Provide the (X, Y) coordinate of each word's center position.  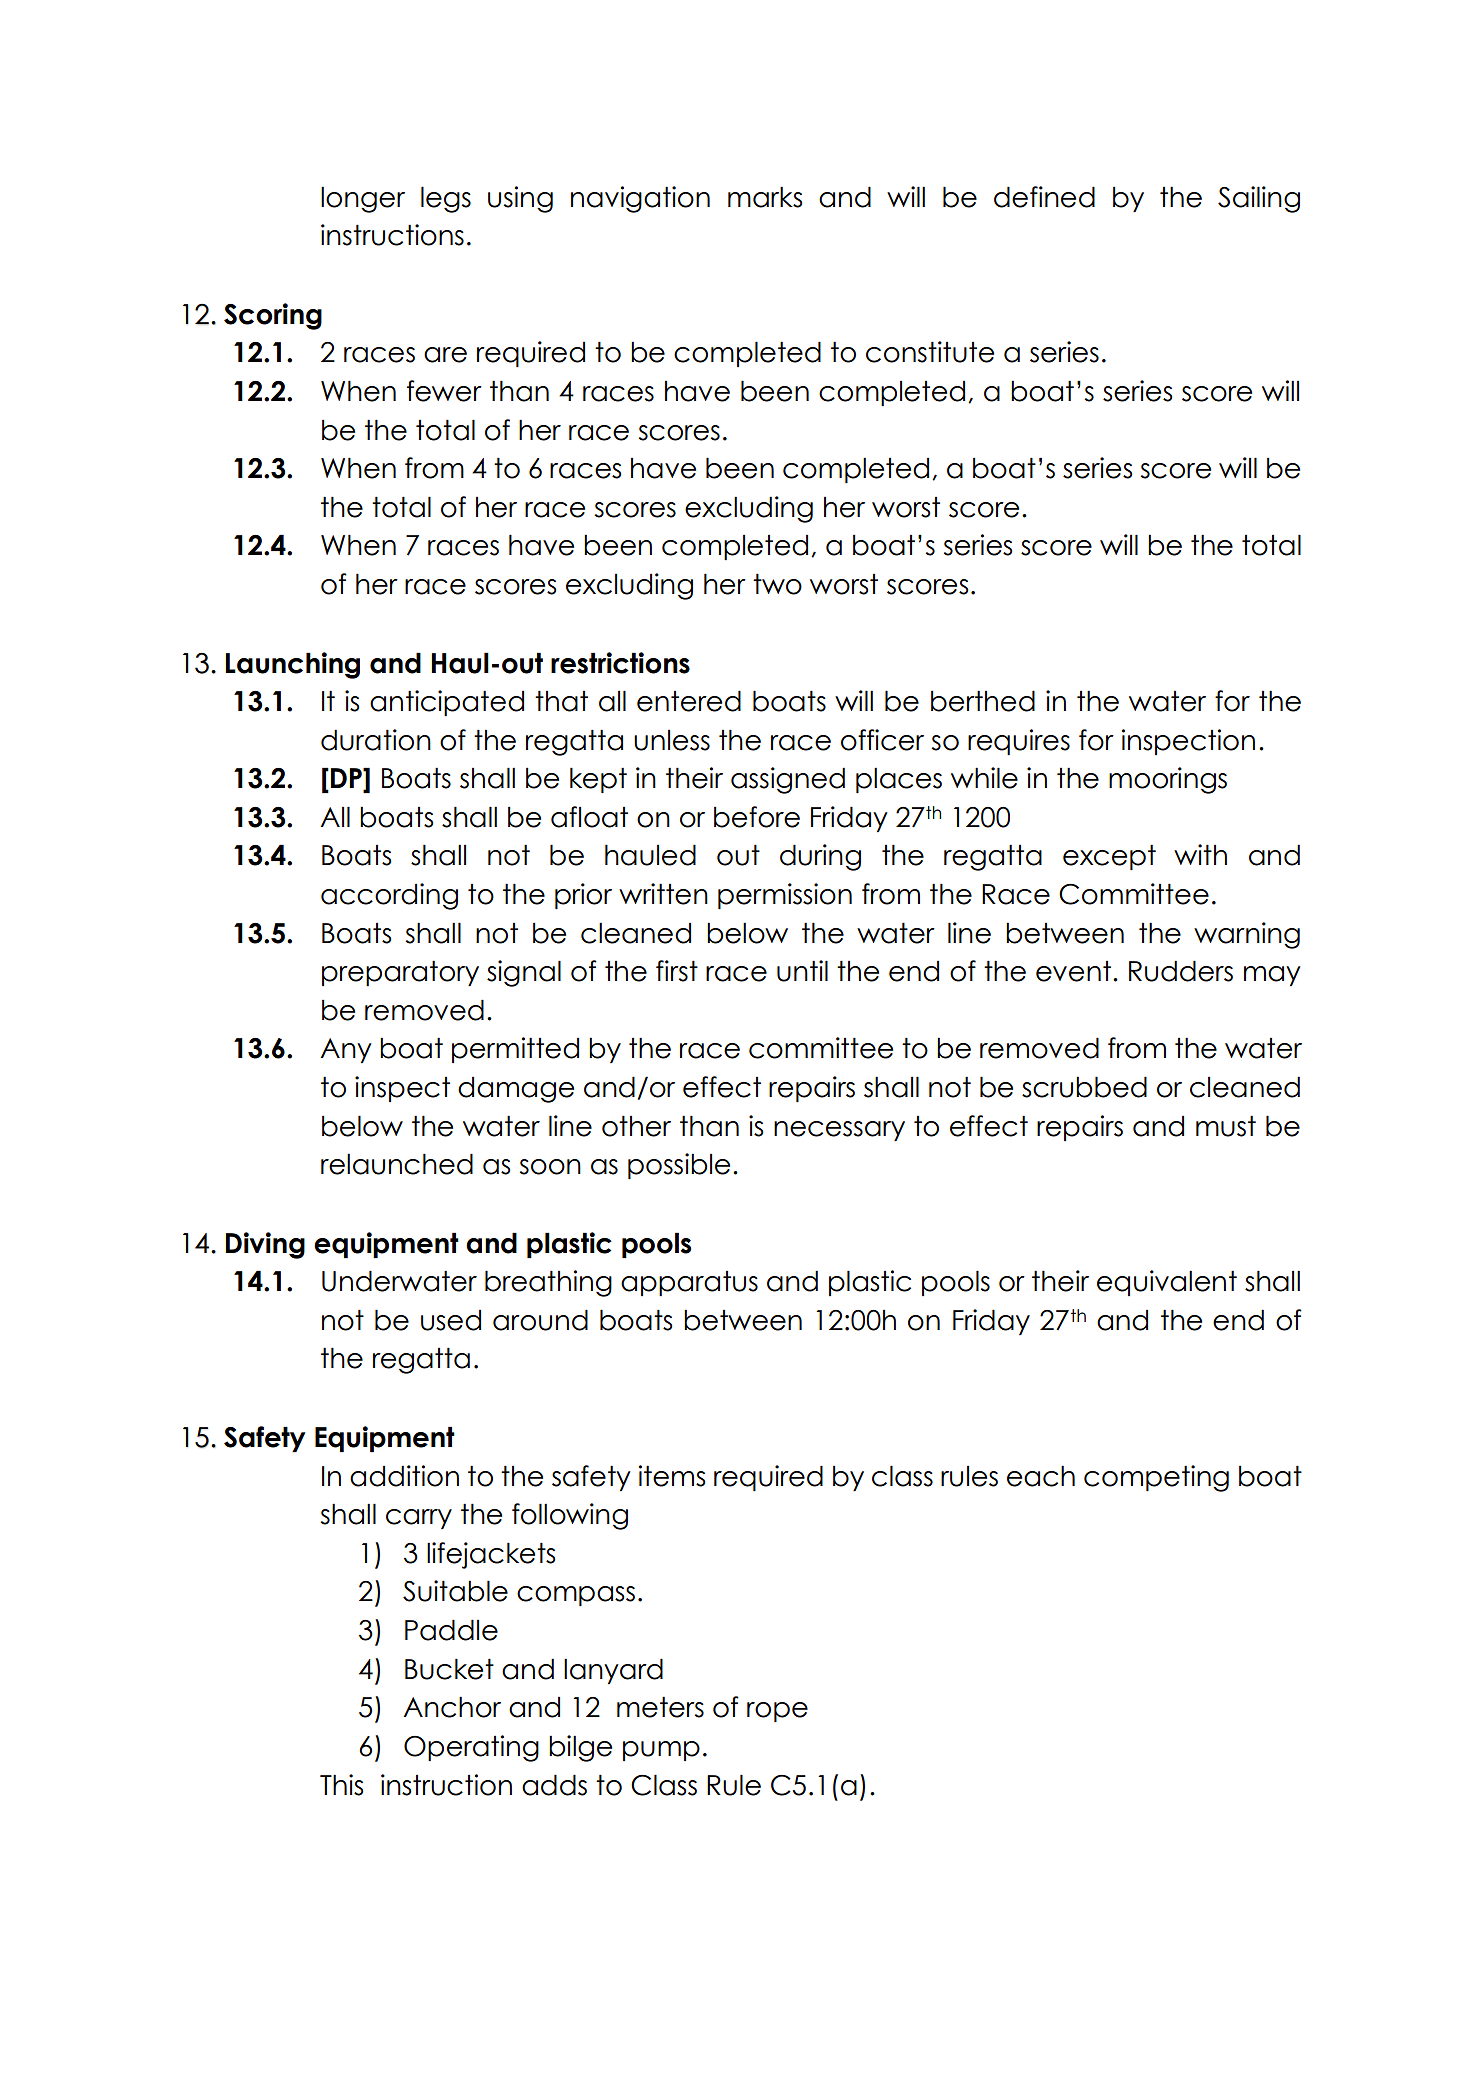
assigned (788, 780)
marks (765, 197)
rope (777, 1712)
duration (376, 740)
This (341, 1785)
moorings (1168, 780)
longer (363, 199)
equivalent (1167, 1283)
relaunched (397, 1164)
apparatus (689, 1283)
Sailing (1259, 199)
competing (1156, 1478)
